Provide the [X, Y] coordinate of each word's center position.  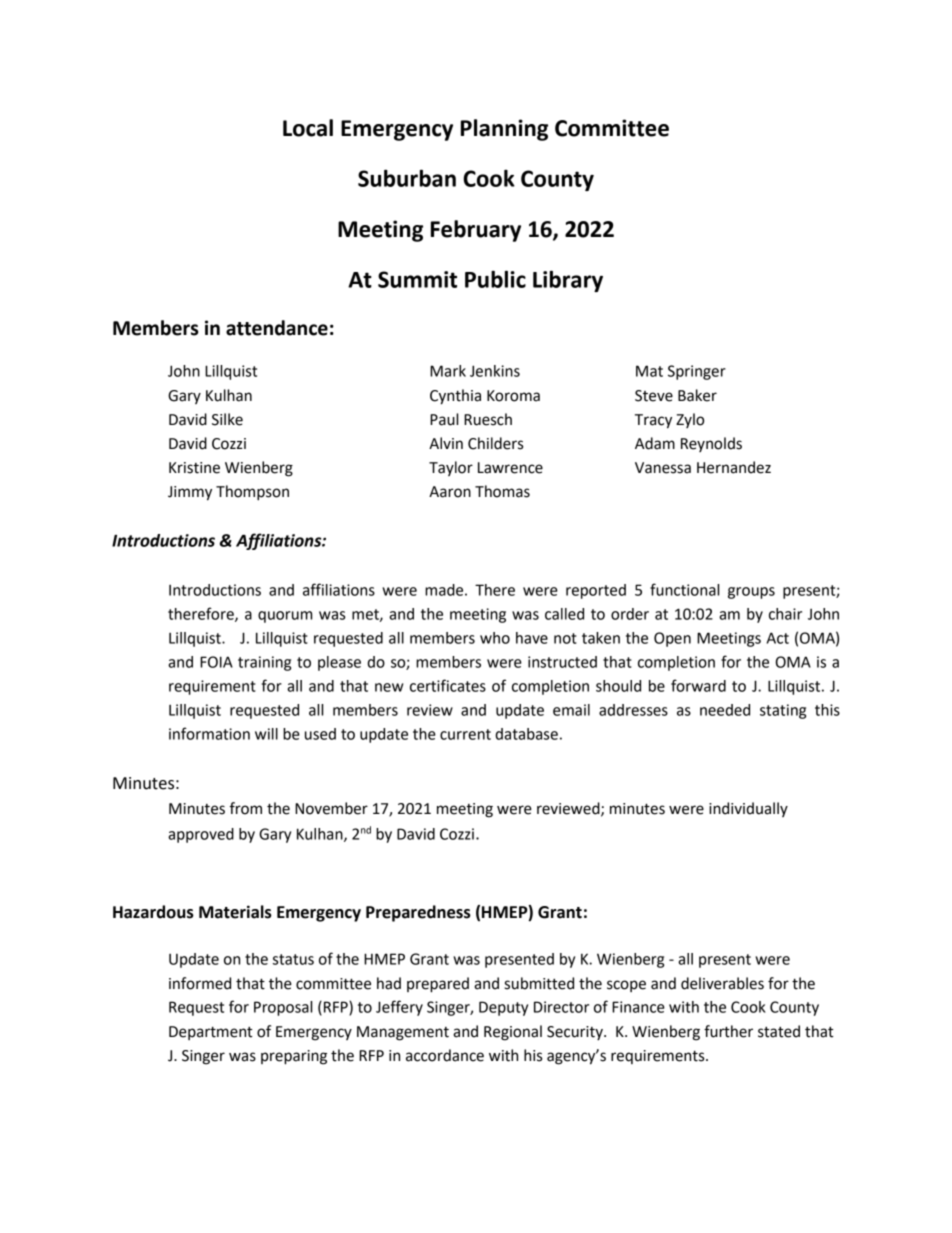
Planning [504, 130]
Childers [495, 443]
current [465, 734]
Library [568, 281]
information [209, 733]
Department [211, 1033]
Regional [513, 1033]
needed [725, 710]
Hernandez [734, 467]
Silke [227, 419]
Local [308, 128]
